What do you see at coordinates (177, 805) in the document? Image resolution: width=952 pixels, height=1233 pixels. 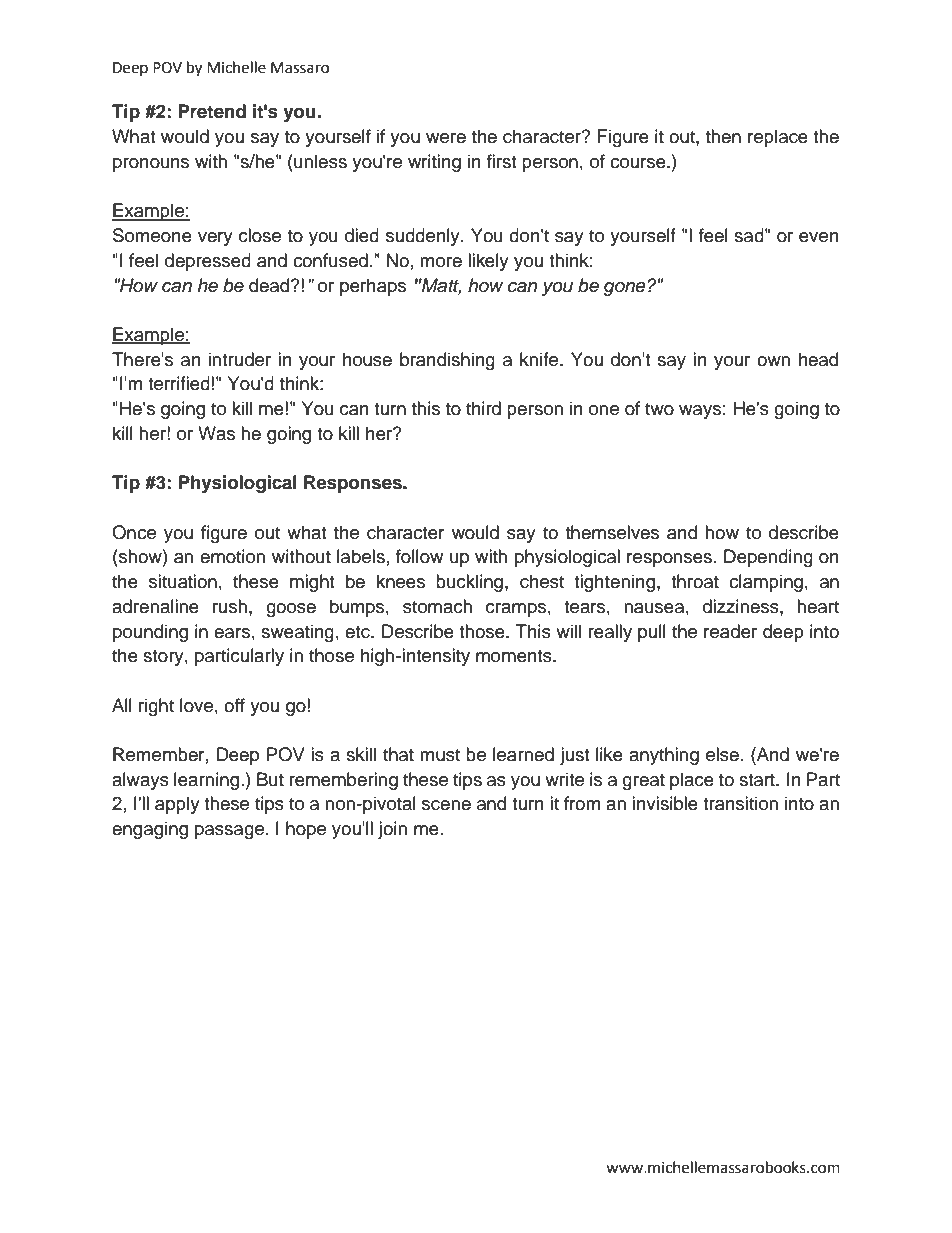 I see `apply` at bounding box center [177, 805].
